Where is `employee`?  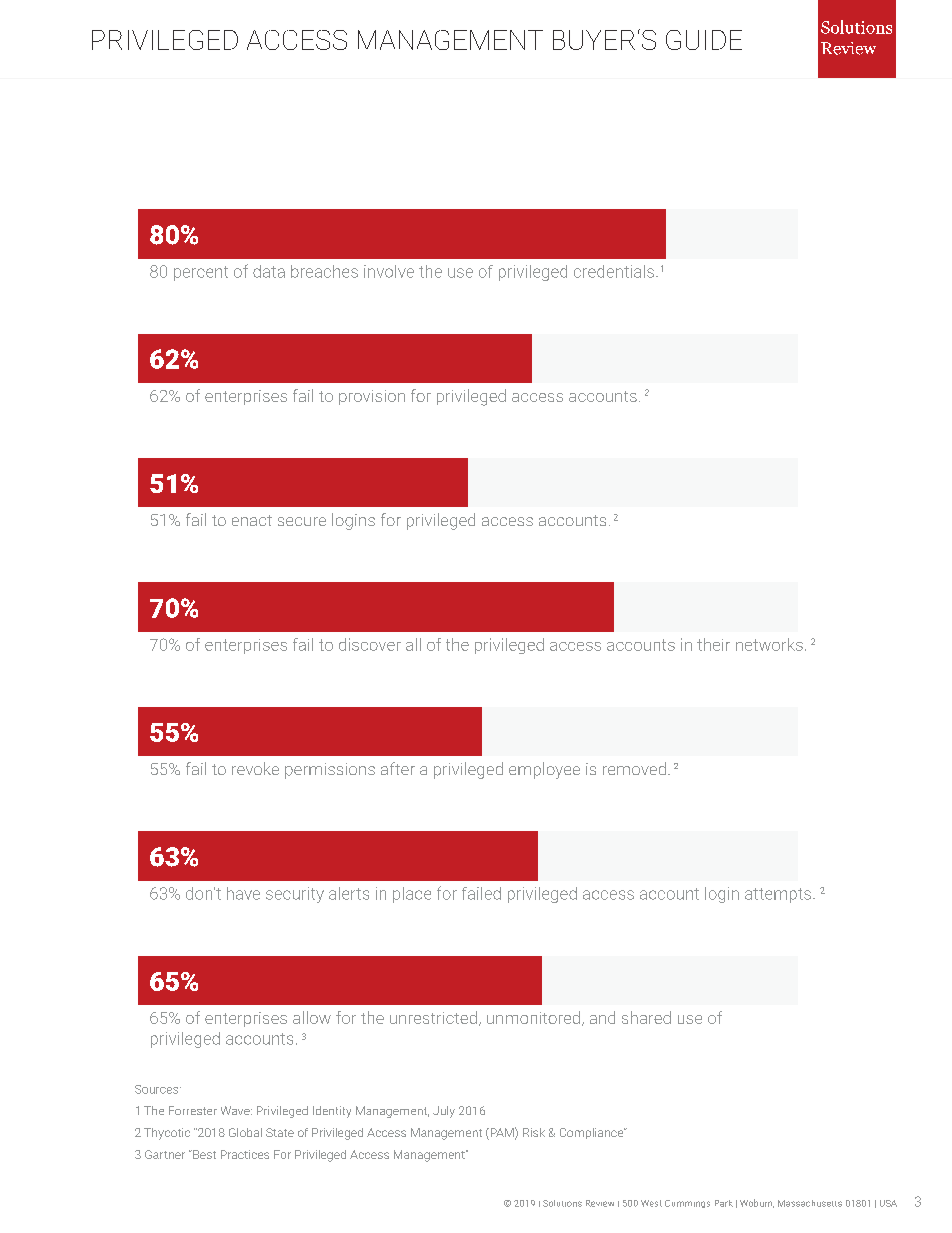
employee is located at coordinates (544, 770).
